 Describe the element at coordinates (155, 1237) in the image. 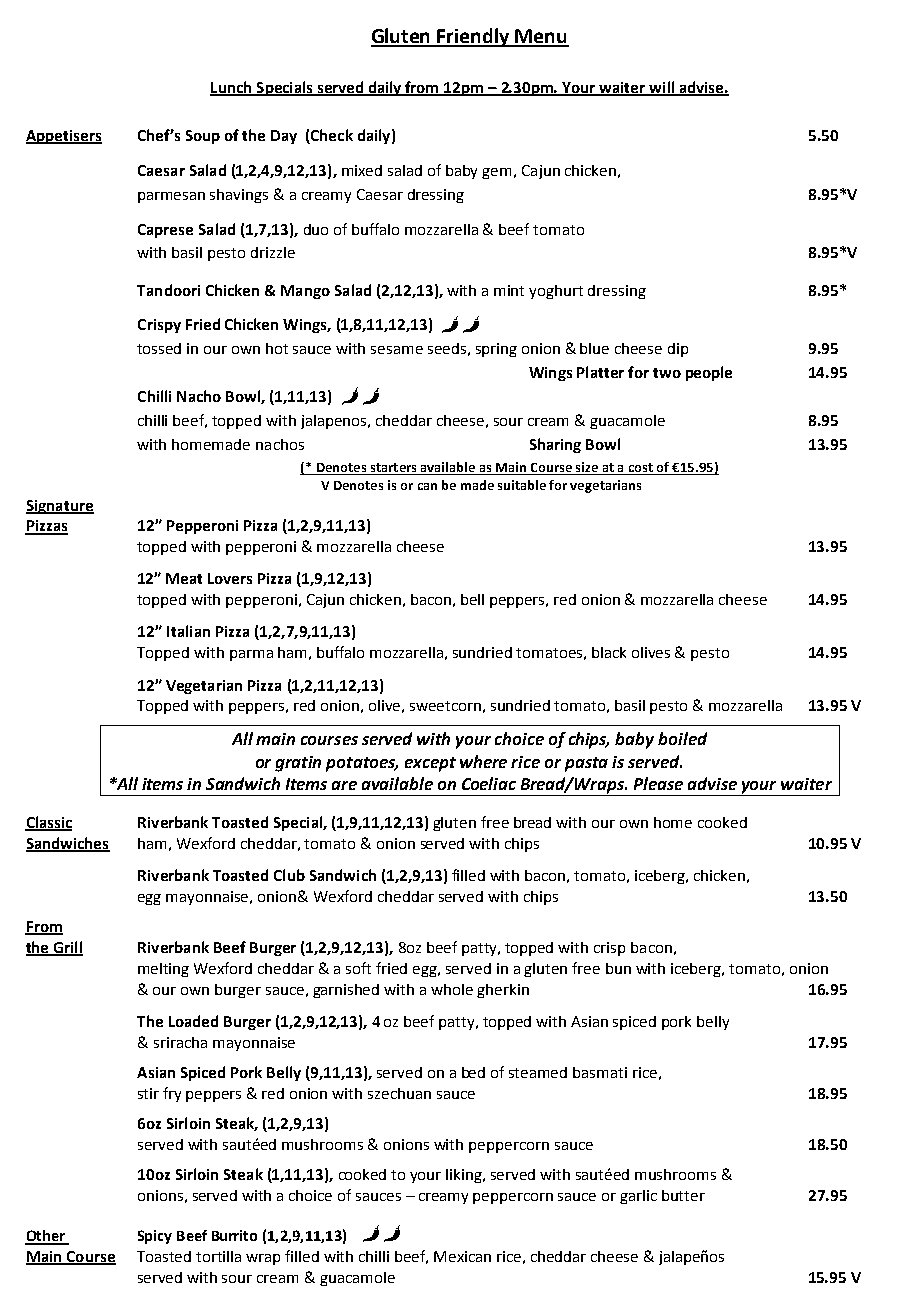

I see `Spicy` at that location.
